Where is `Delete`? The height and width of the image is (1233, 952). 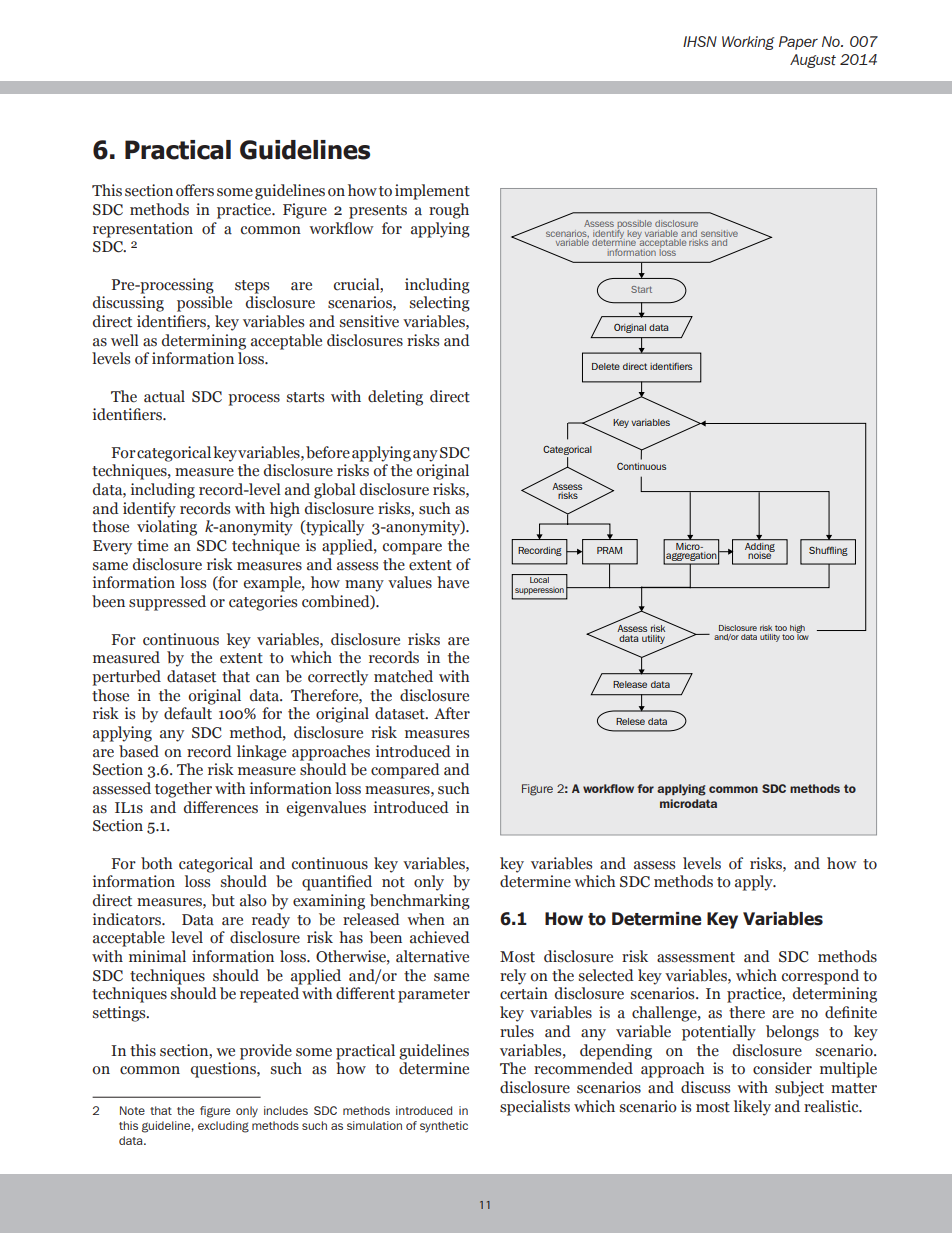
Delete is located at coordinates (606, 366).
